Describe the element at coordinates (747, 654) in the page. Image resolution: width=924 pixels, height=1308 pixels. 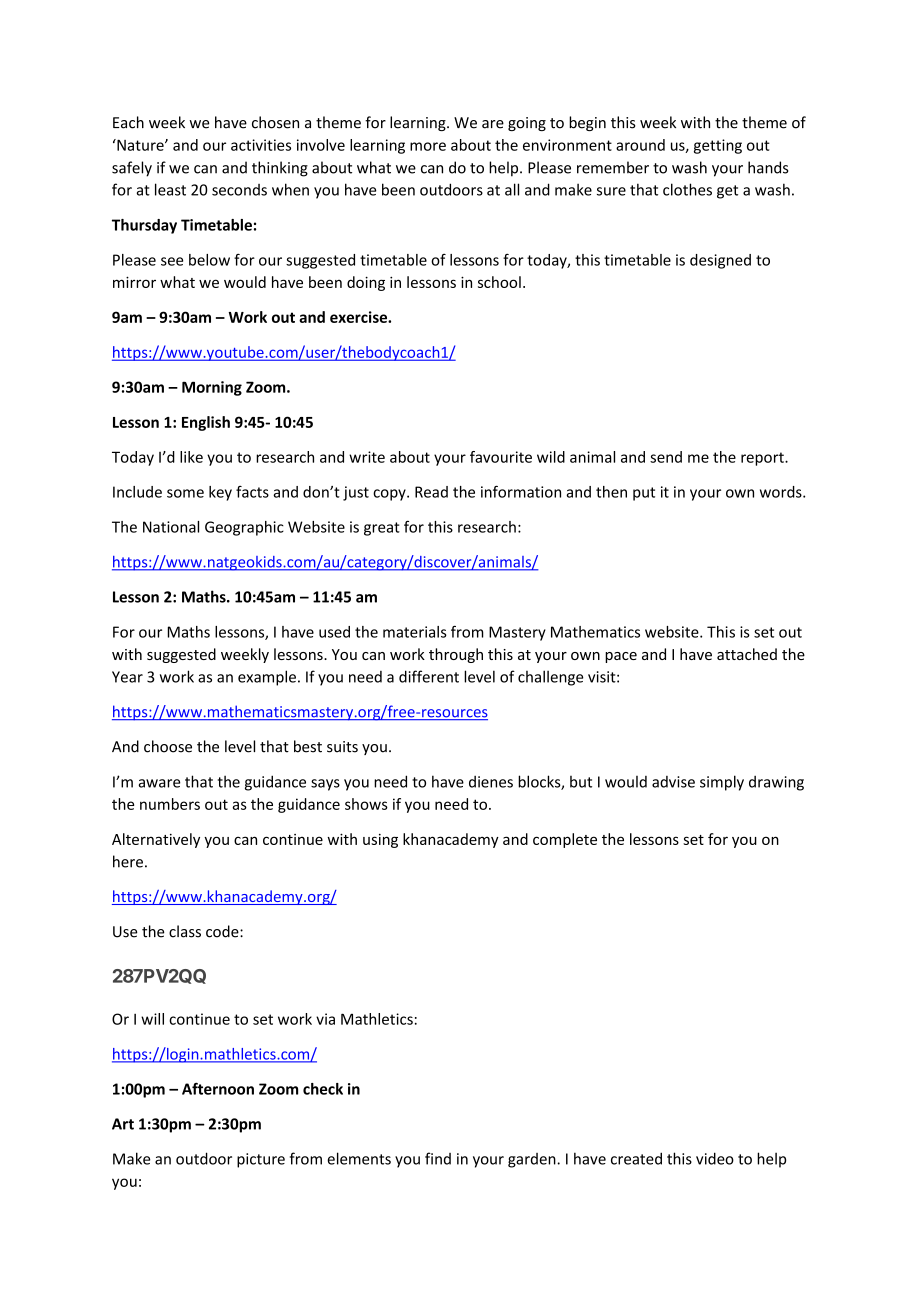
I see `attached` at that location.
